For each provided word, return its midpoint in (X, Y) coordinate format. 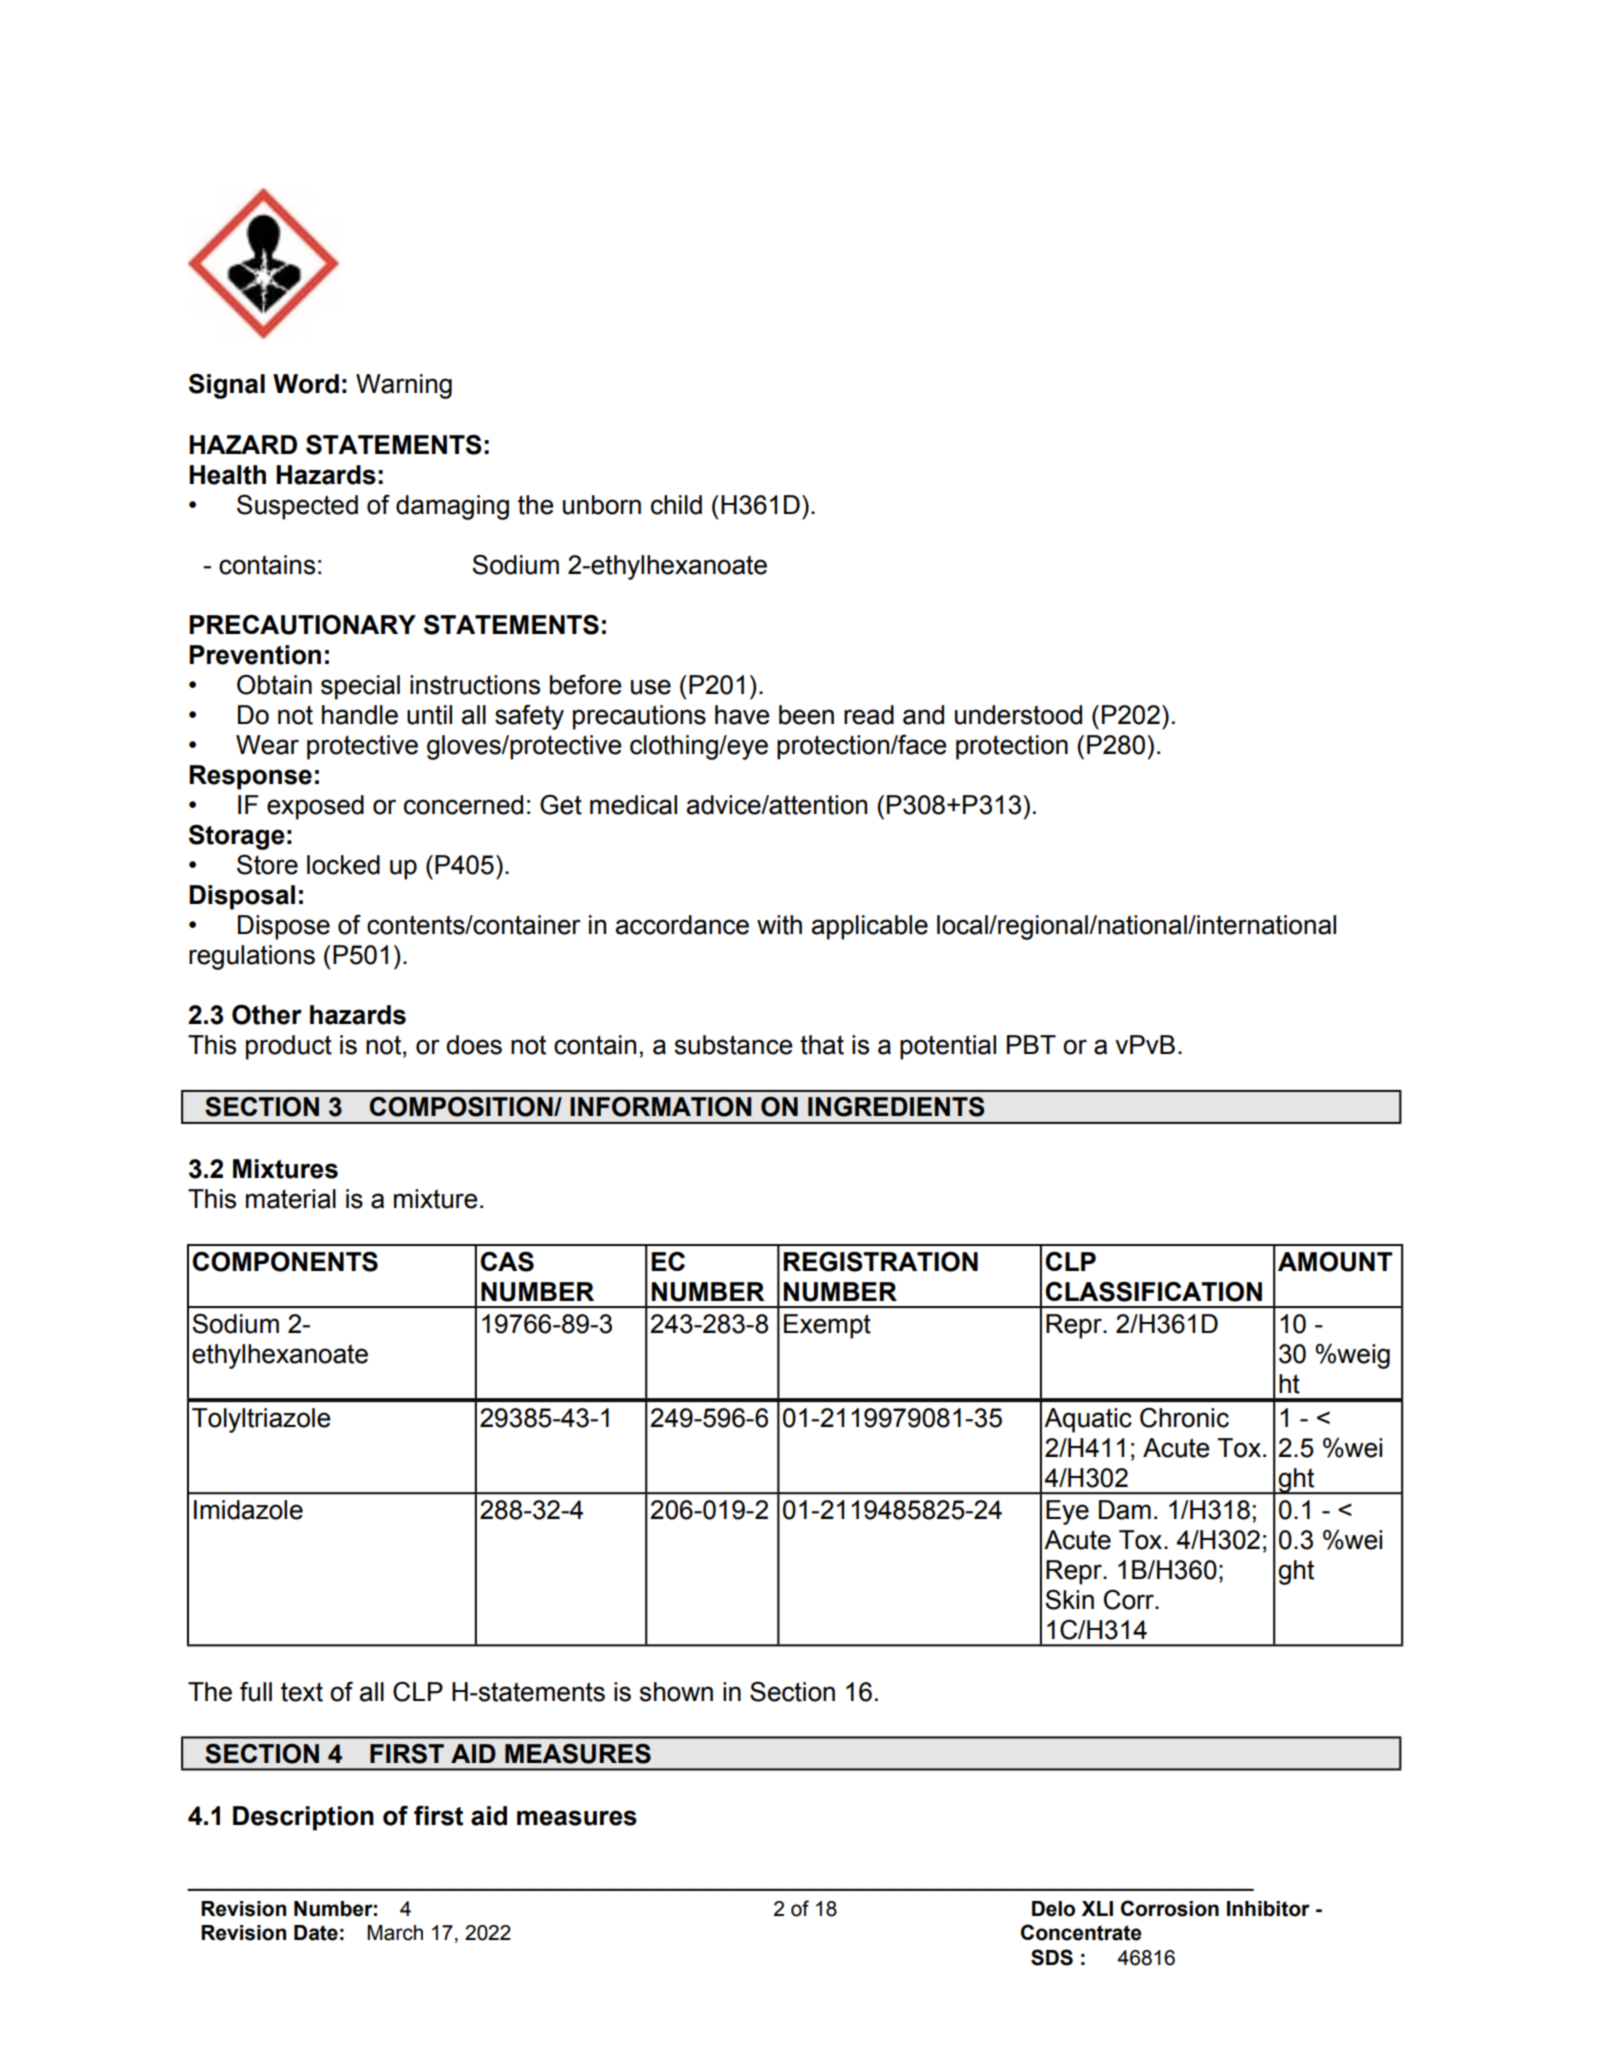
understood (1018, 715)
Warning (404, 386)
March (395, 1933)
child (676, 505)
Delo (1053, 1909)
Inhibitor (1268, 1909)
